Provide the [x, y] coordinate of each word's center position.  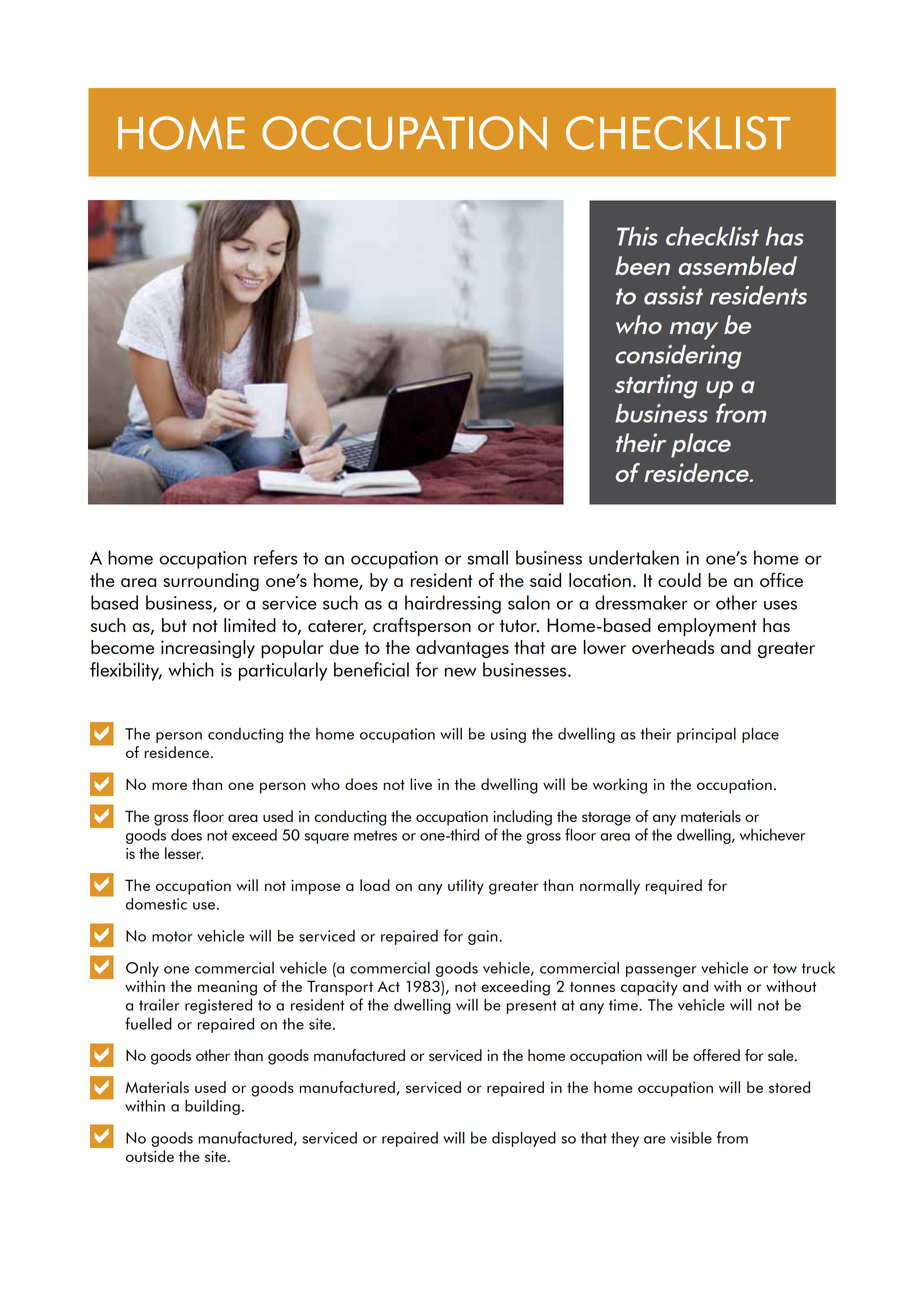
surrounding [211, 582]
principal [706, 735]
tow [785, 968]
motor [172, 936]
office [781, 579]
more [169, 786]
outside [150, 1156]
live [421, 784]
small [488, 557]
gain [484, 937]
